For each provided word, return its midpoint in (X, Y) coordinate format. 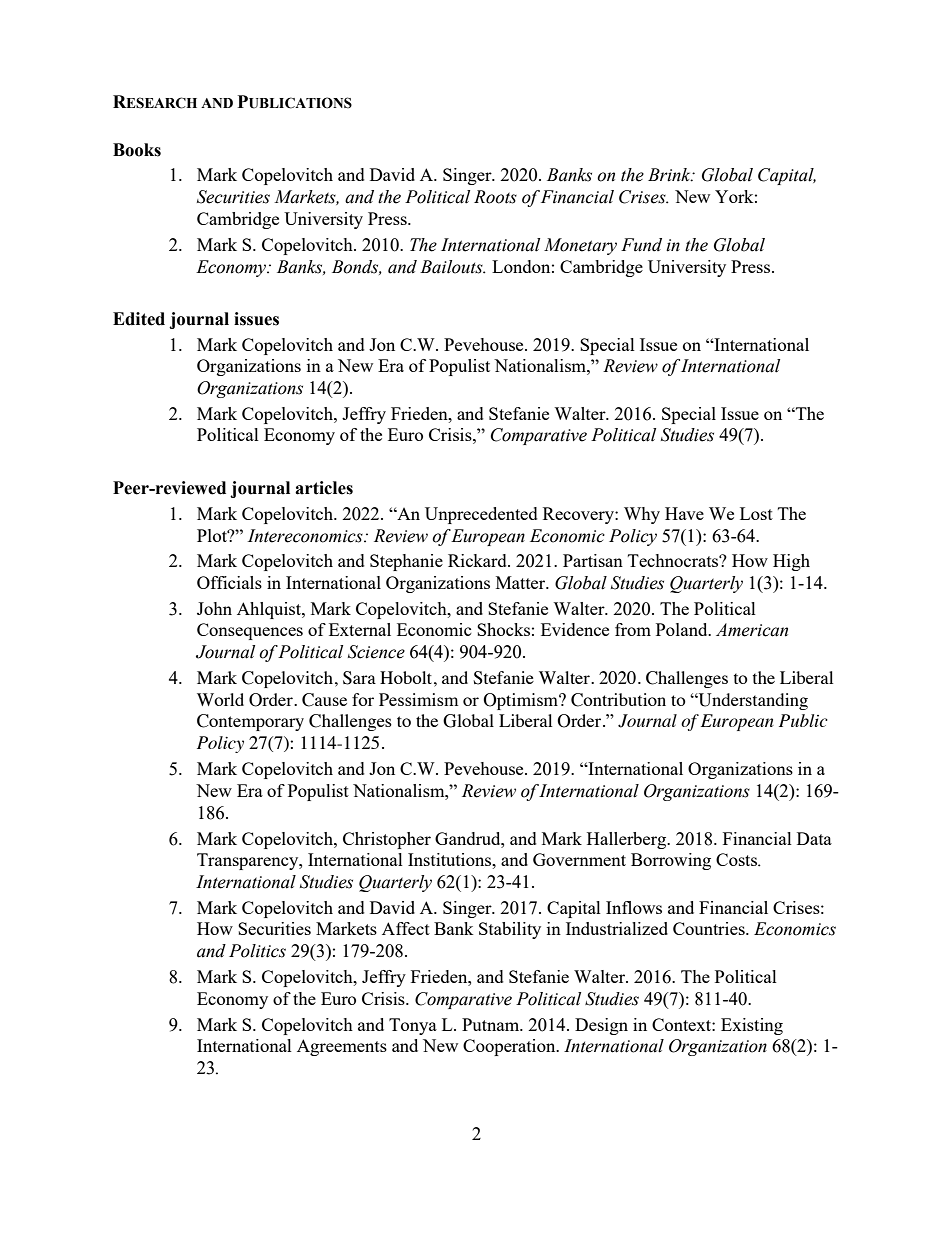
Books (137, 150)
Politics (257, 951)
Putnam (492, 1024)
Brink (670, 175)
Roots (495, 197)
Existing (752, 1026)
